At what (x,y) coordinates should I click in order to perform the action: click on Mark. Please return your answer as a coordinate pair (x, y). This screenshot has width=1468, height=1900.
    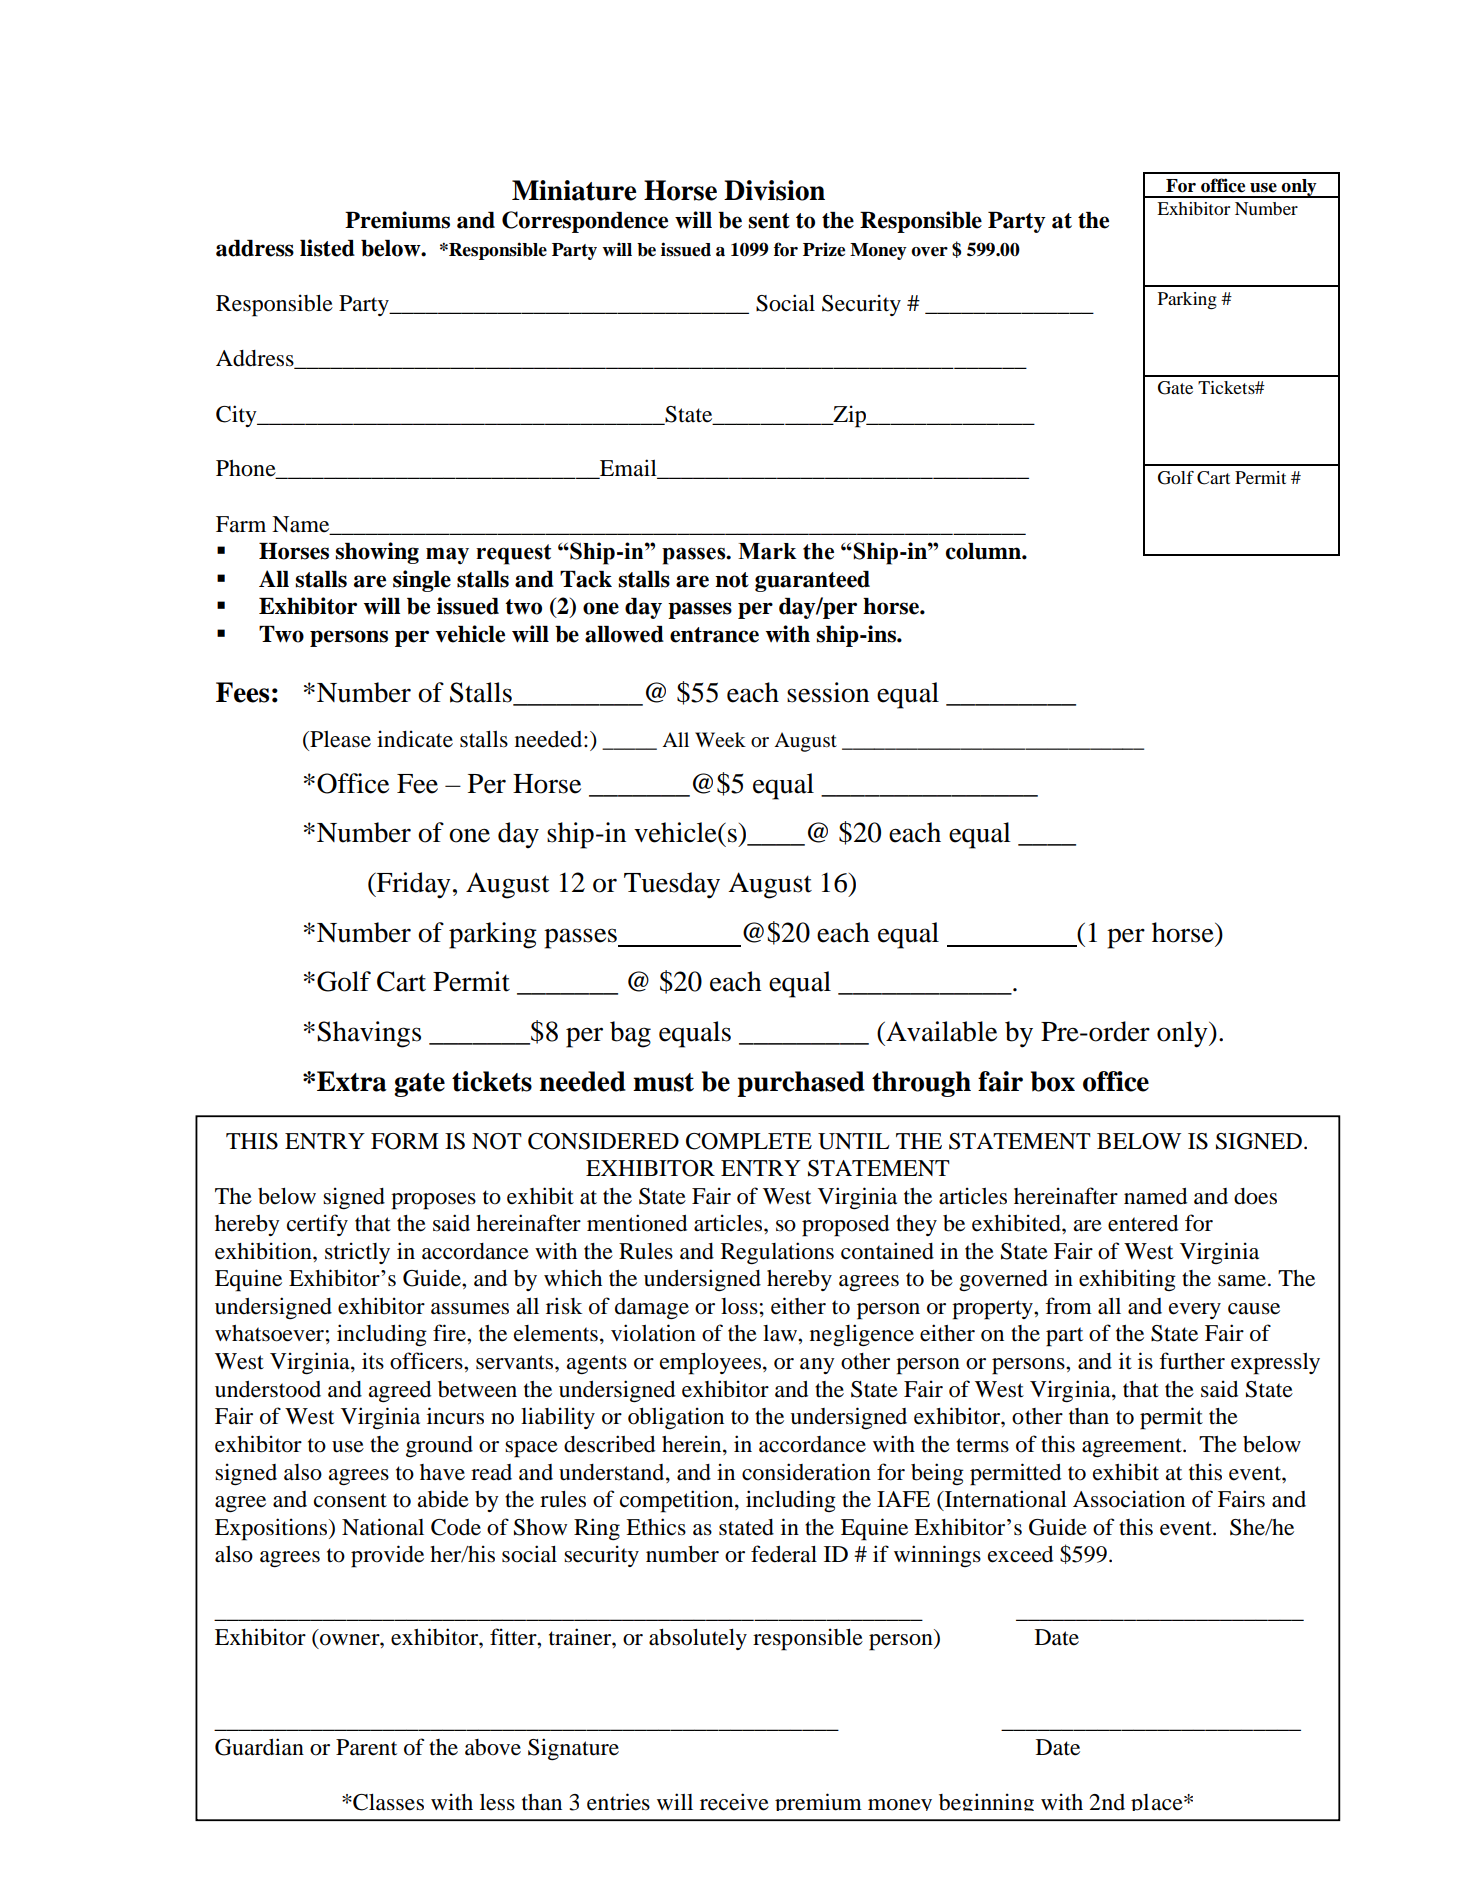
    Looking at the image, I should click on (767, 551).
